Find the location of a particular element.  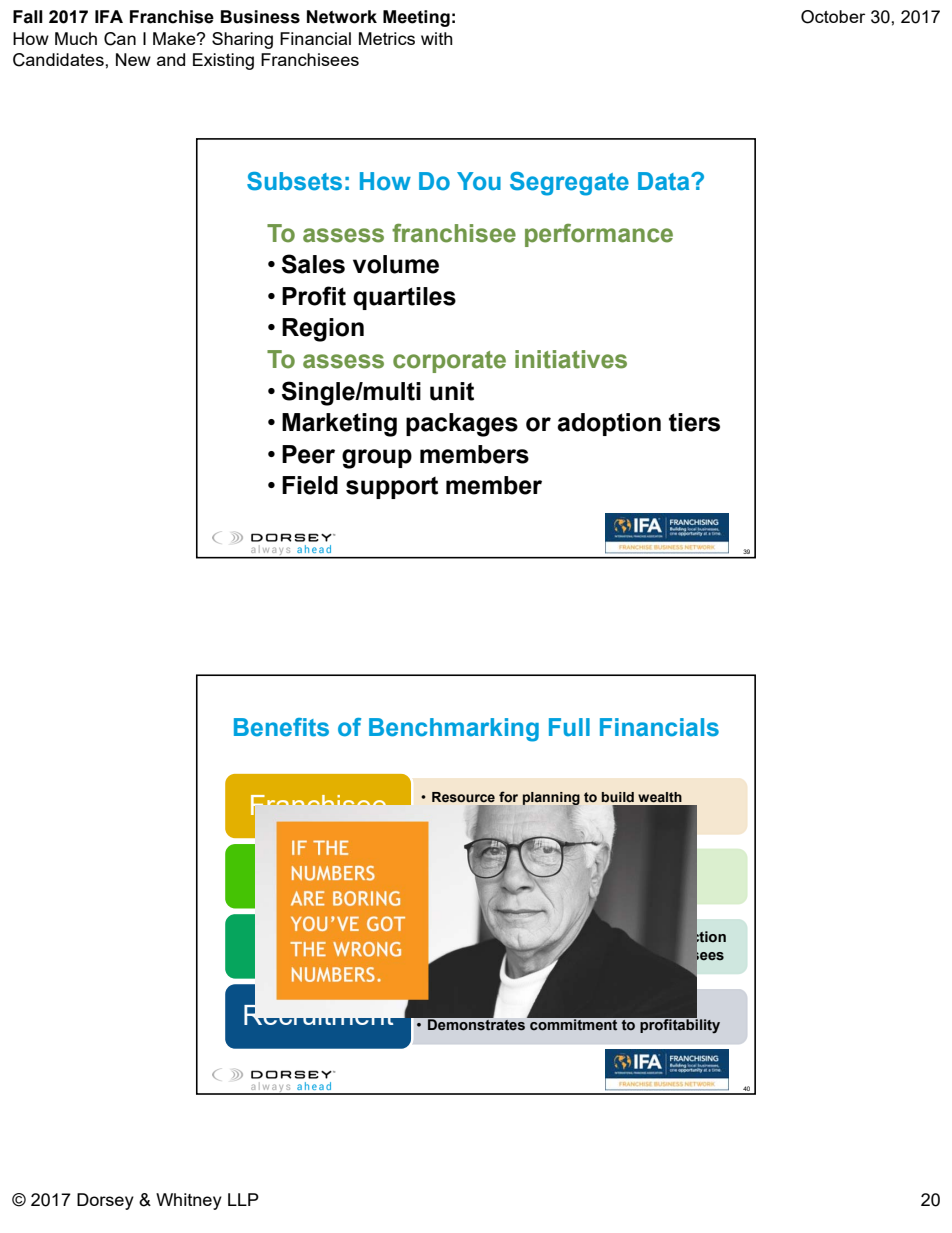

with is located at coordinates (437, 38).
